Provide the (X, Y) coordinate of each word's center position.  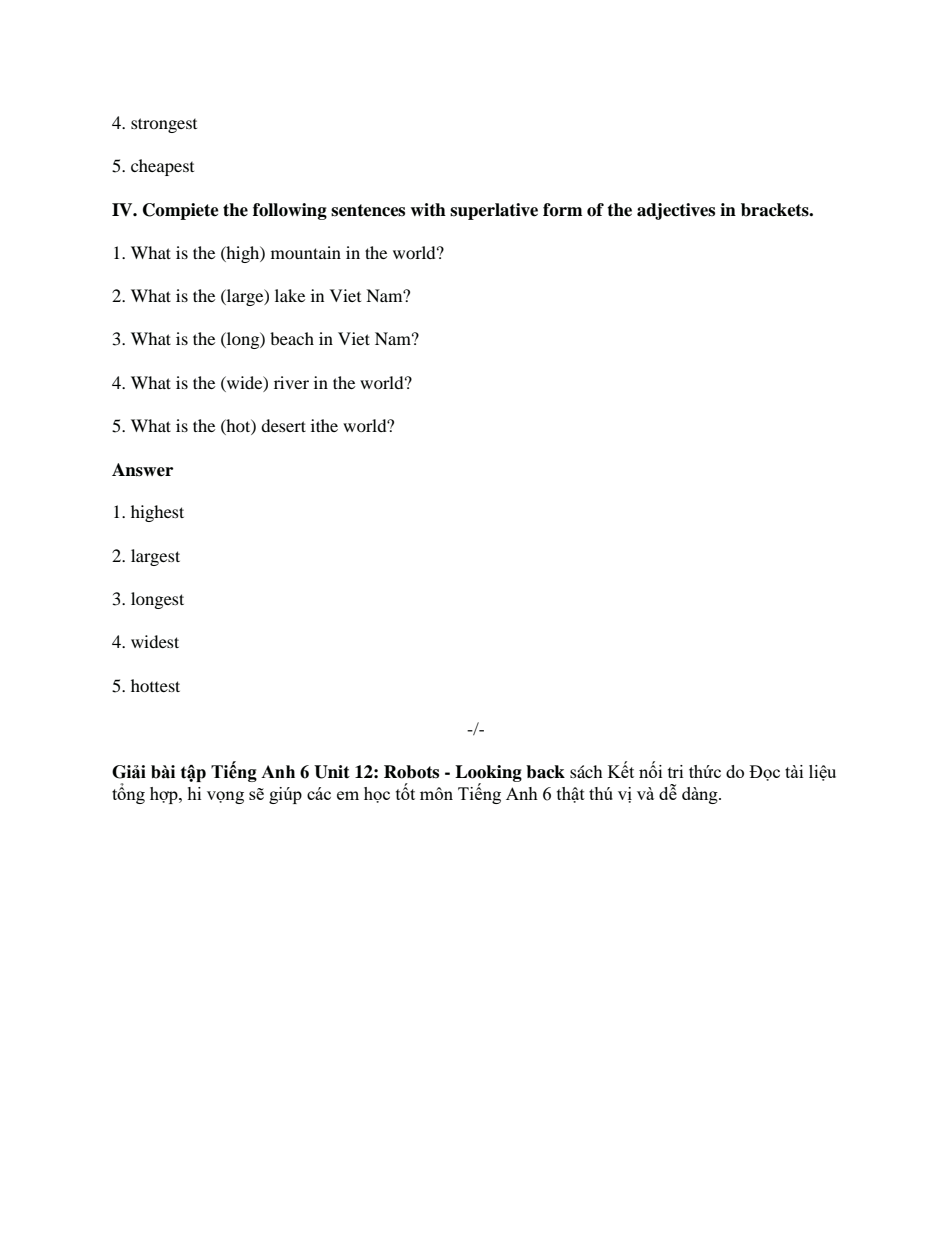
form (562, 210)
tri (675, 771)
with (428, 210)
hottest (155, 685)
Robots (411, 772)
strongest (164, 125)
